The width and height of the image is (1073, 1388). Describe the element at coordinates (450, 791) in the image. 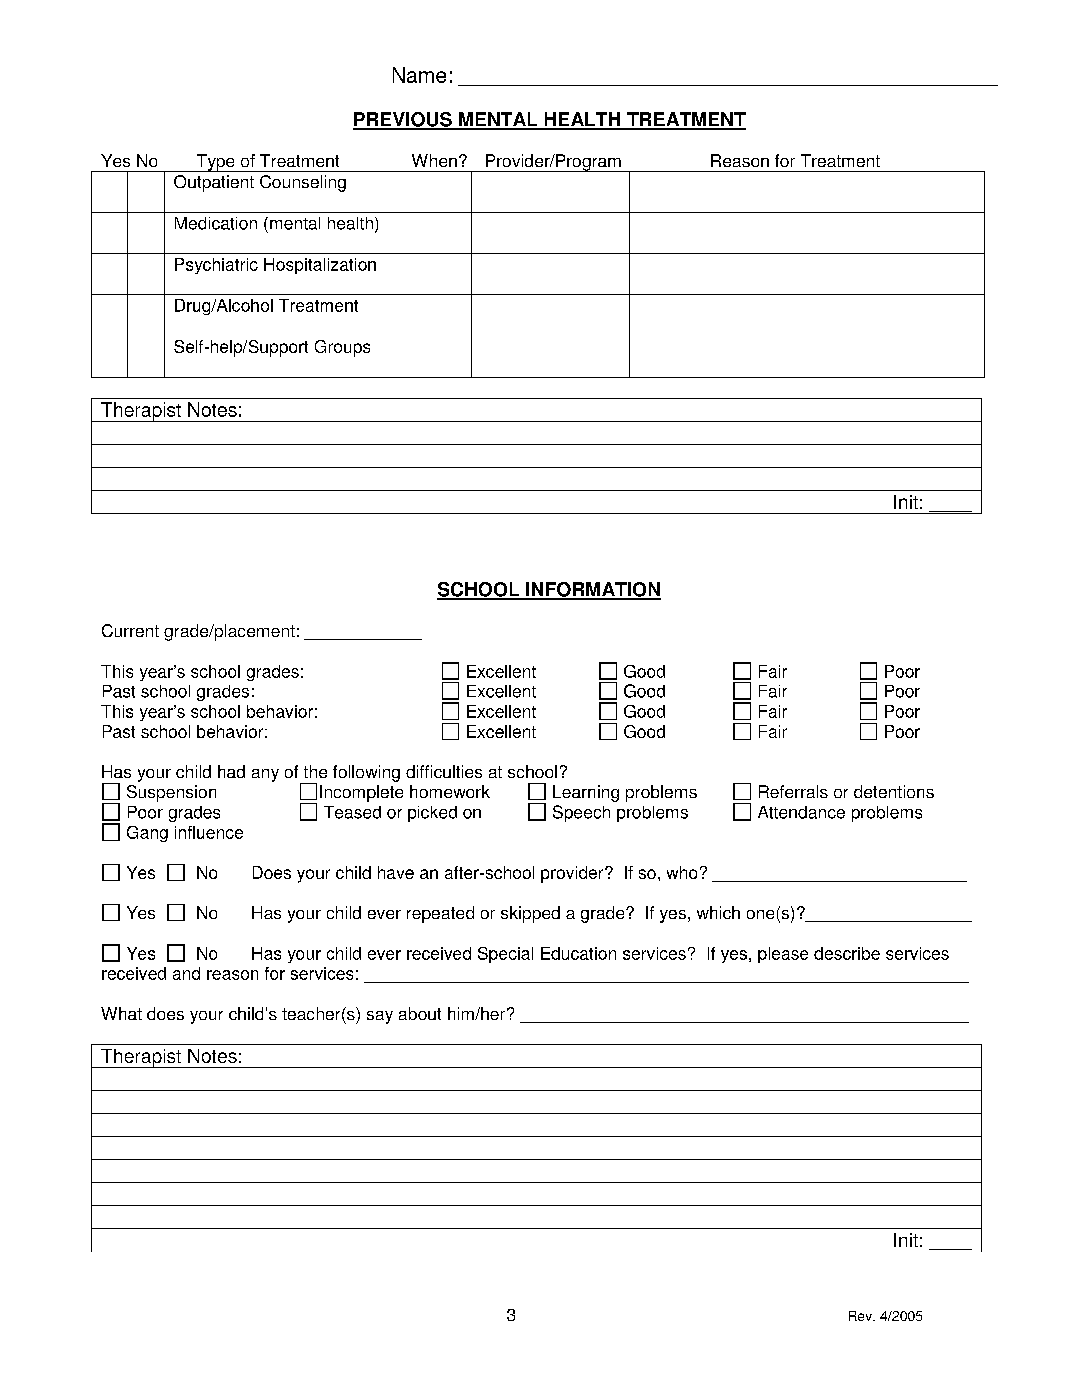

I see `homework` at that location.
